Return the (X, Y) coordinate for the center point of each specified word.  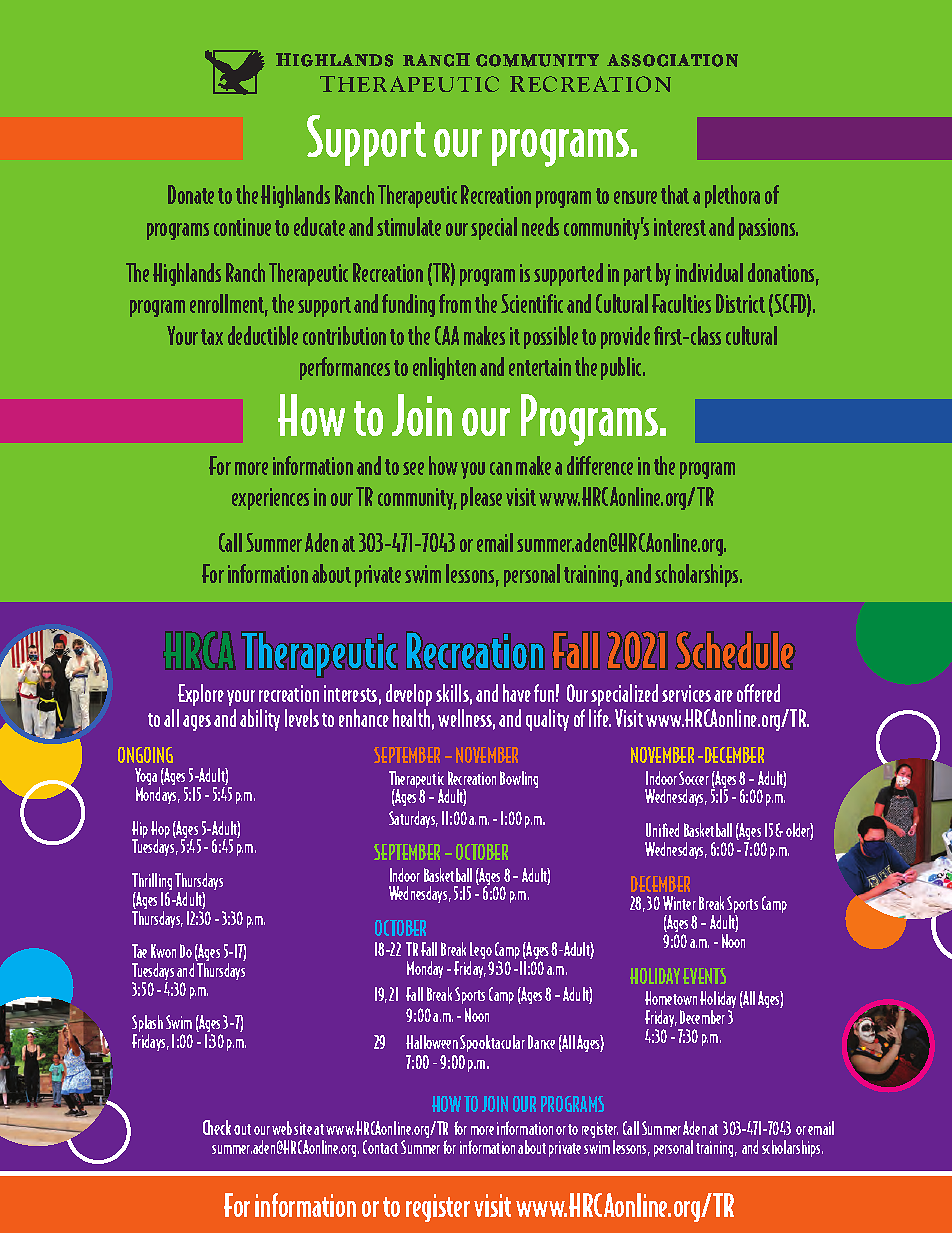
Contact (380, 1147)
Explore (201, 695)
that (675, 194)
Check (219, 1127)
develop (409, 695)
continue (242, 227)
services (686, 693)
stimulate (409, 226)
